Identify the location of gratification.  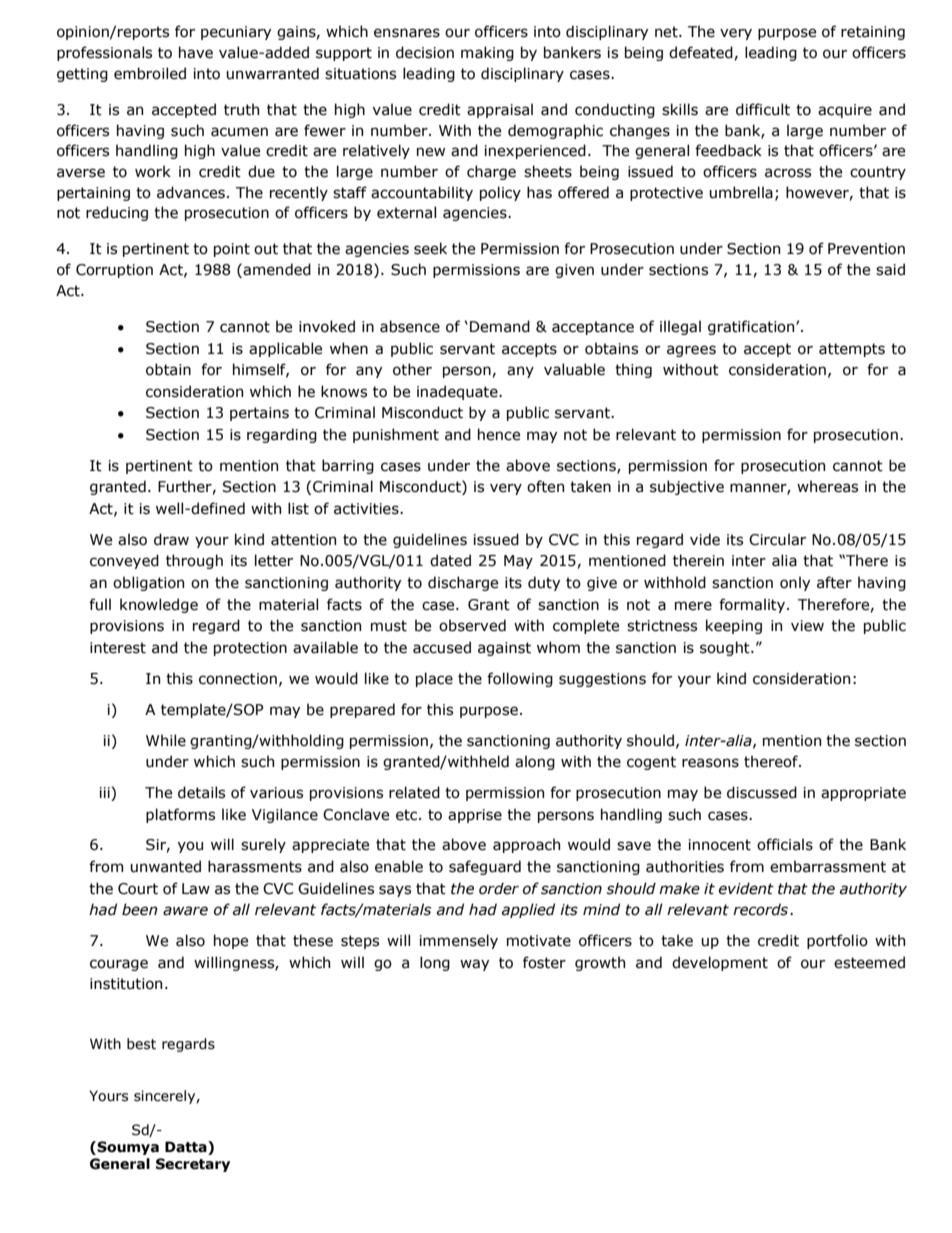
(752, 327).
